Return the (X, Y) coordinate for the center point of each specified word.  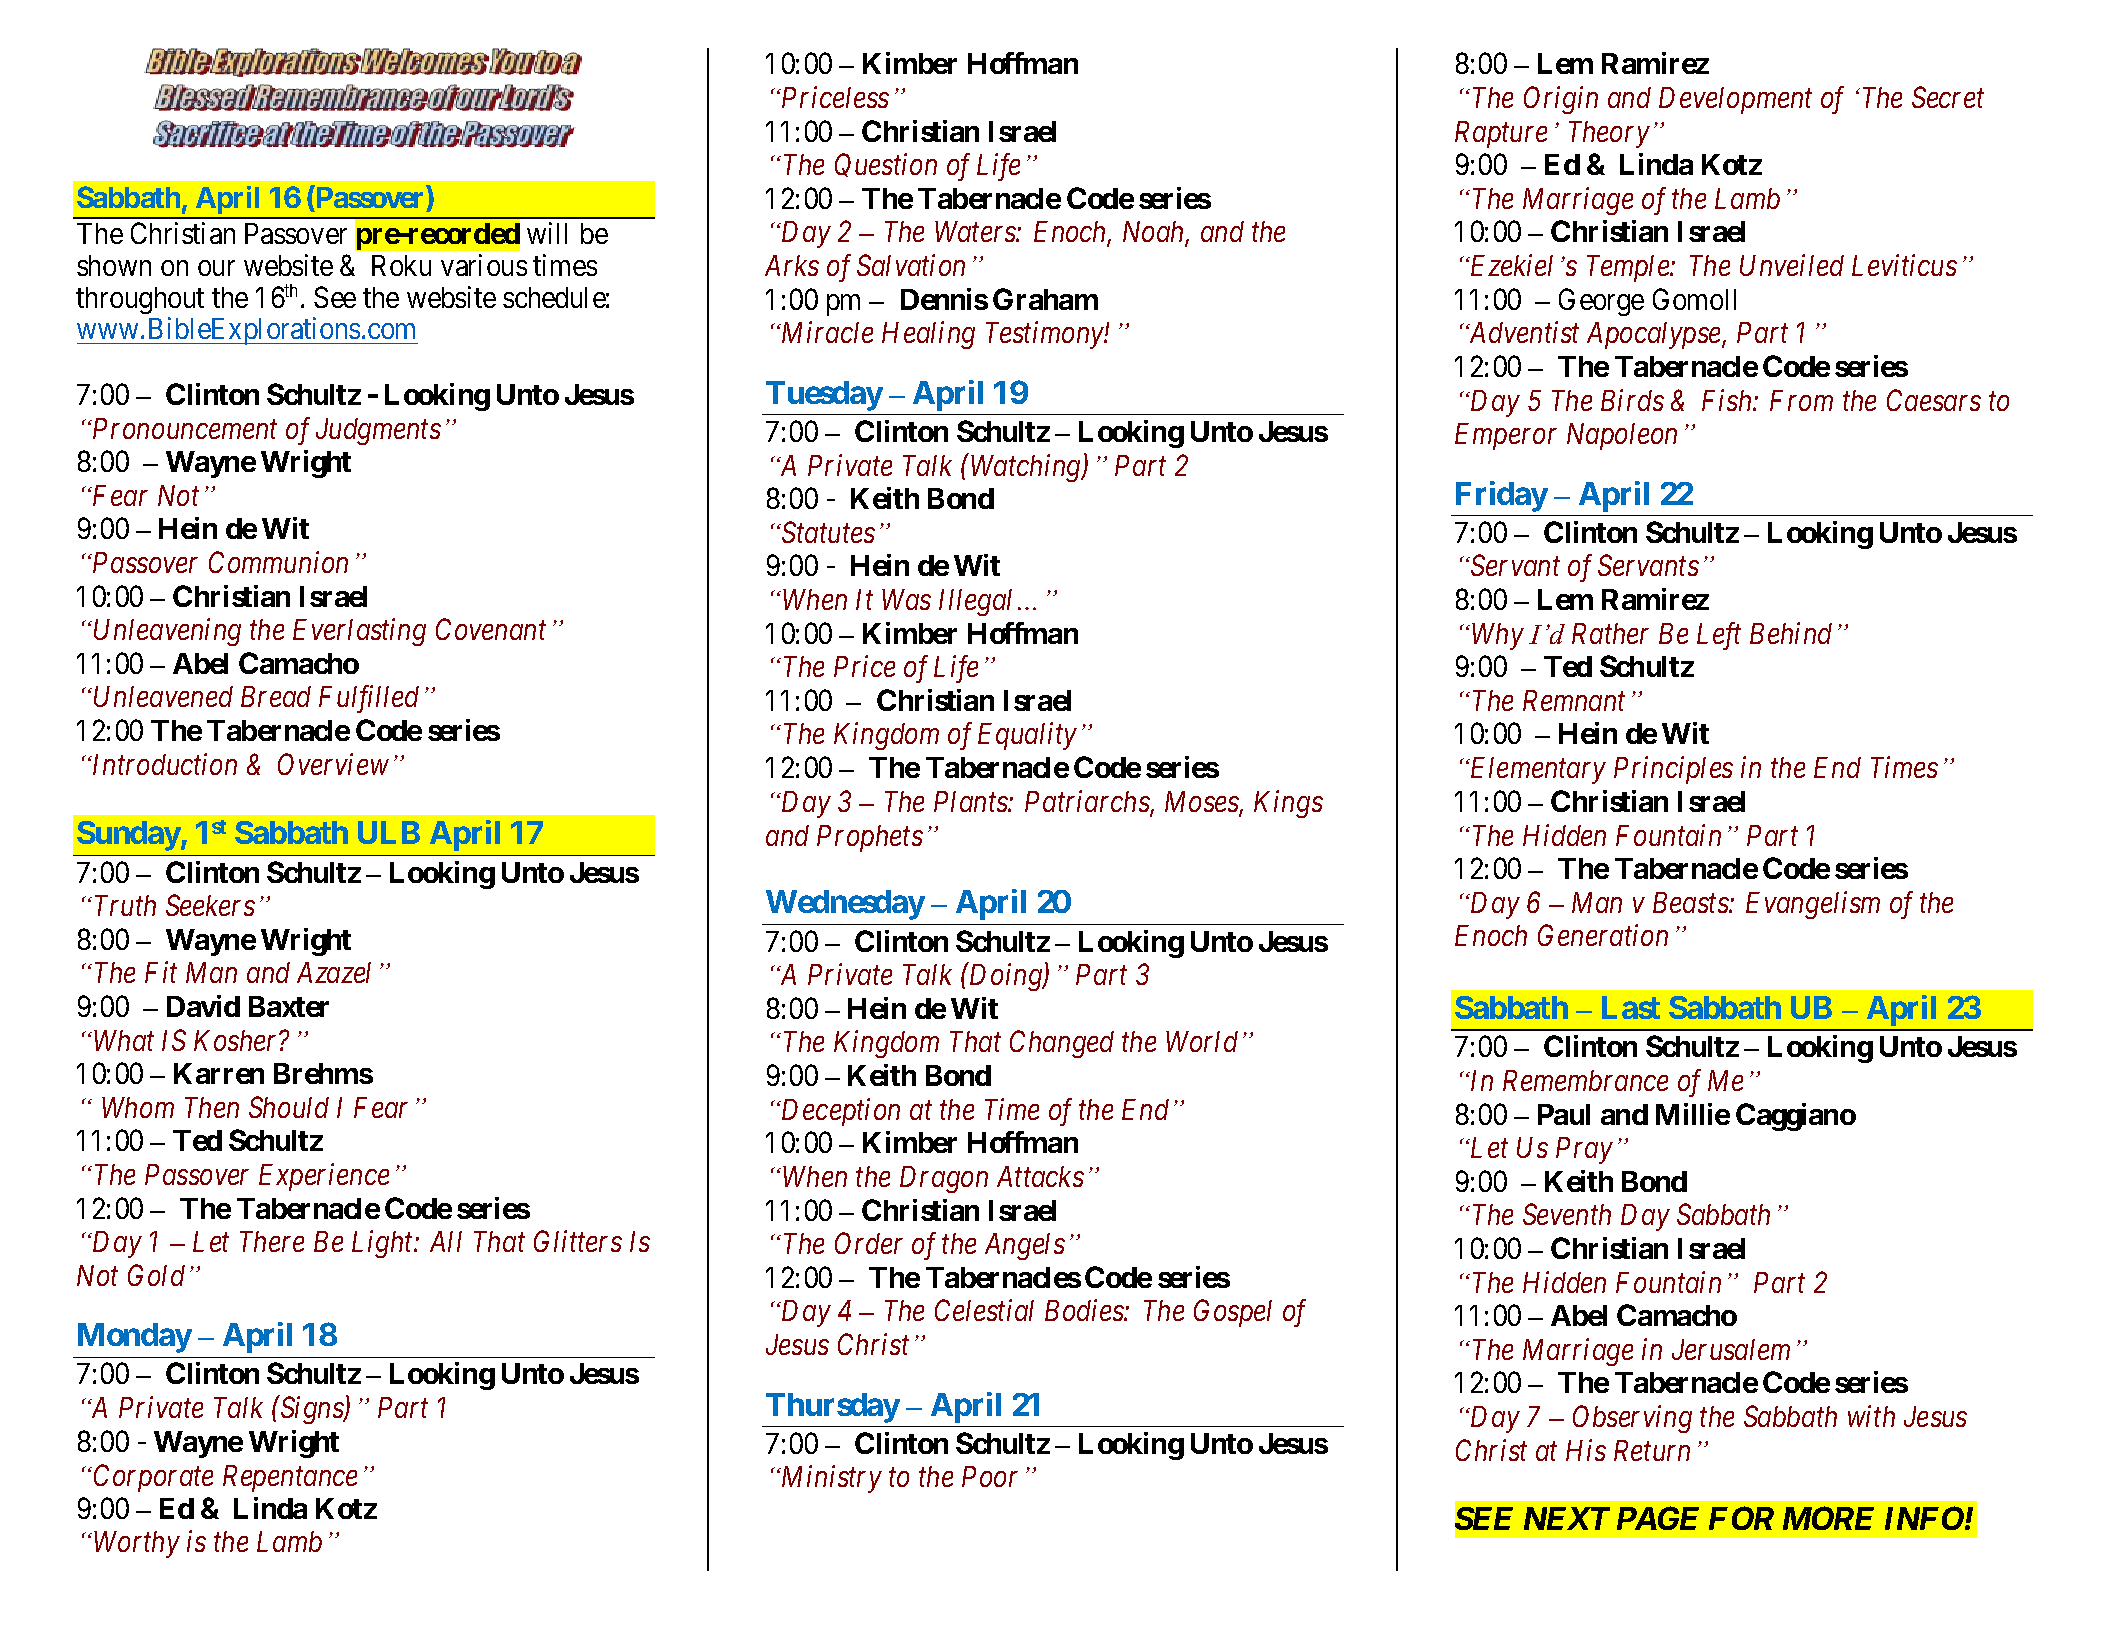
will (547, 233)
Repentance (290, 1478)
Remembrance (1585, 1080)
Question (886, 165)
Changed (1062, 1044)
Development (1735, 100)
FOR (1741, 1518)
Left (1719, 636)
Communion (278, 562)
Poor (990, 1476)
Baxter (289, 1006)
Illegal (975, 602)
